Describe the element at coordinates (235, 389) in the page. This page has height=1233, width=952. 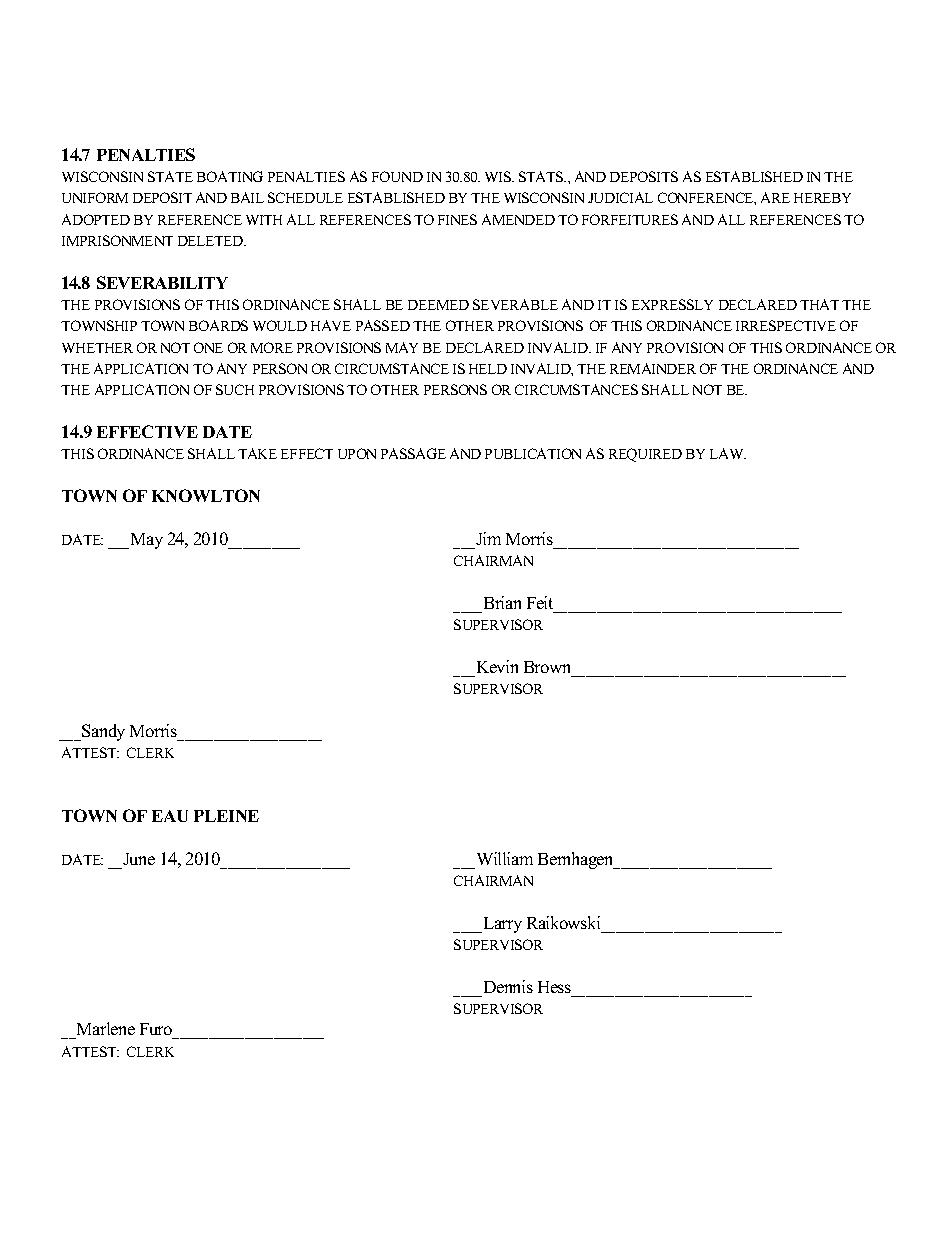
I see `SUCH` at that location.
